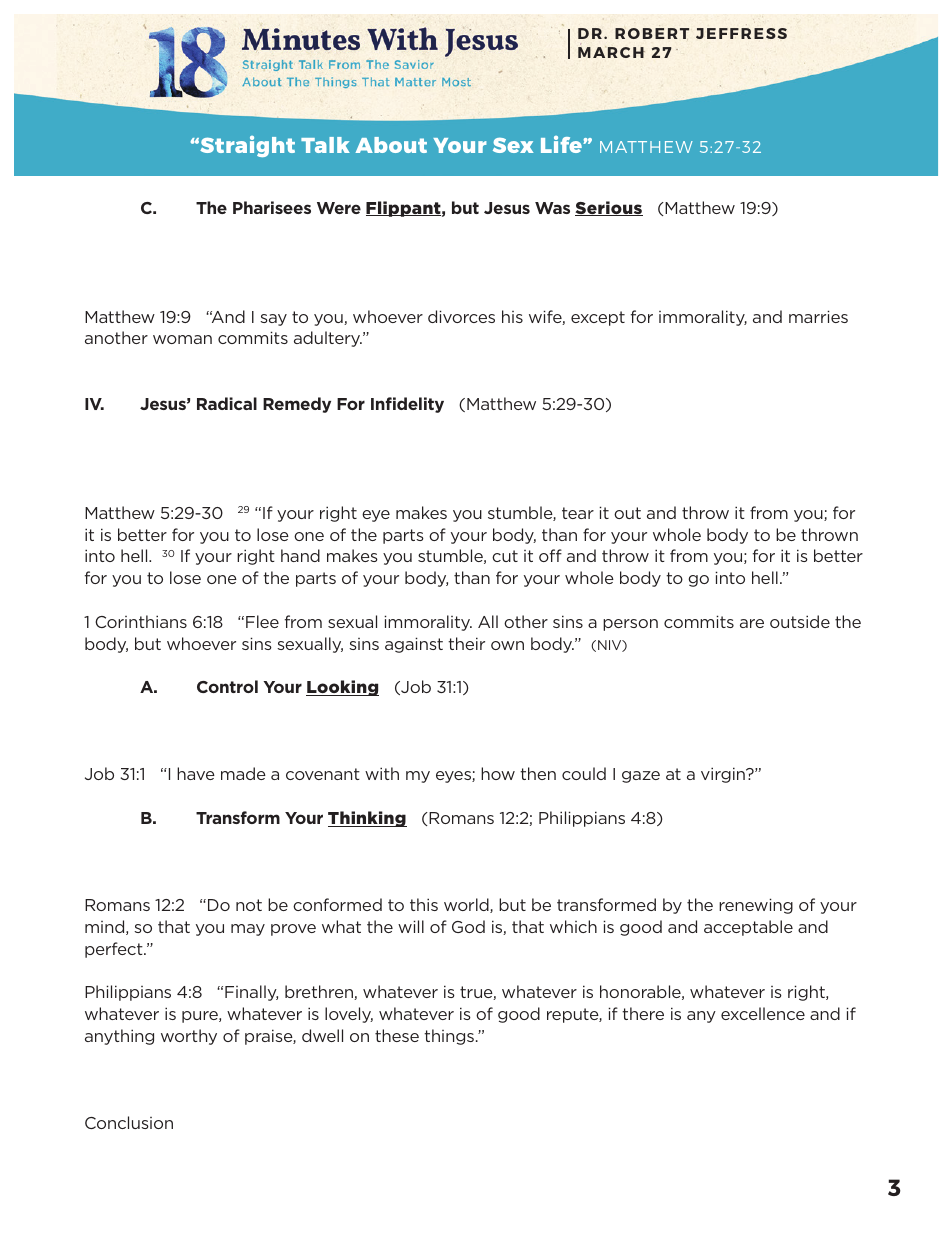  What do you see at coordinates (818, 316) in the screenshot?
I see `marries` at bounding box center [818, 316].
